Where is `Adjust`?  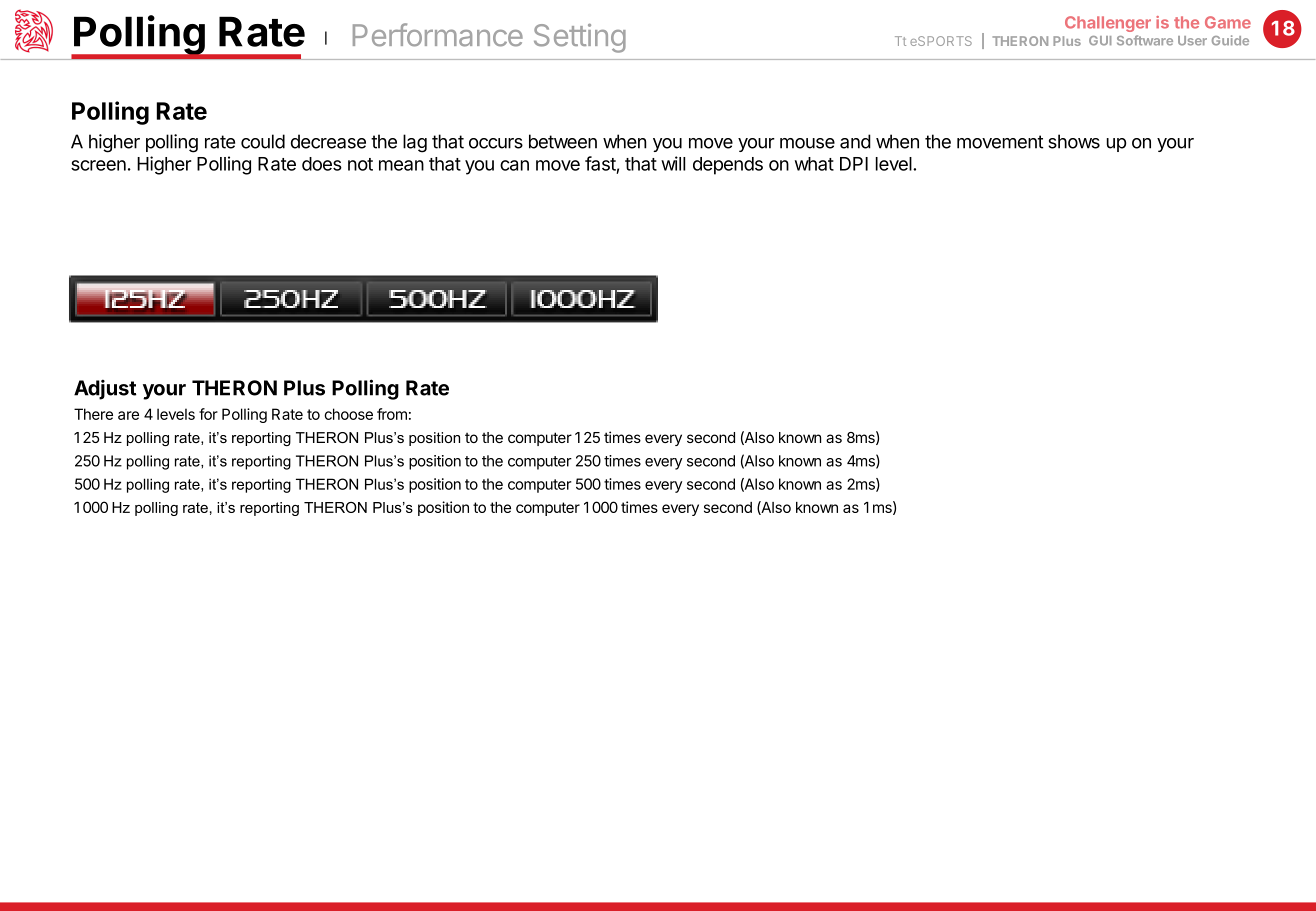
Adjust is located at coordinates (105, 389).
